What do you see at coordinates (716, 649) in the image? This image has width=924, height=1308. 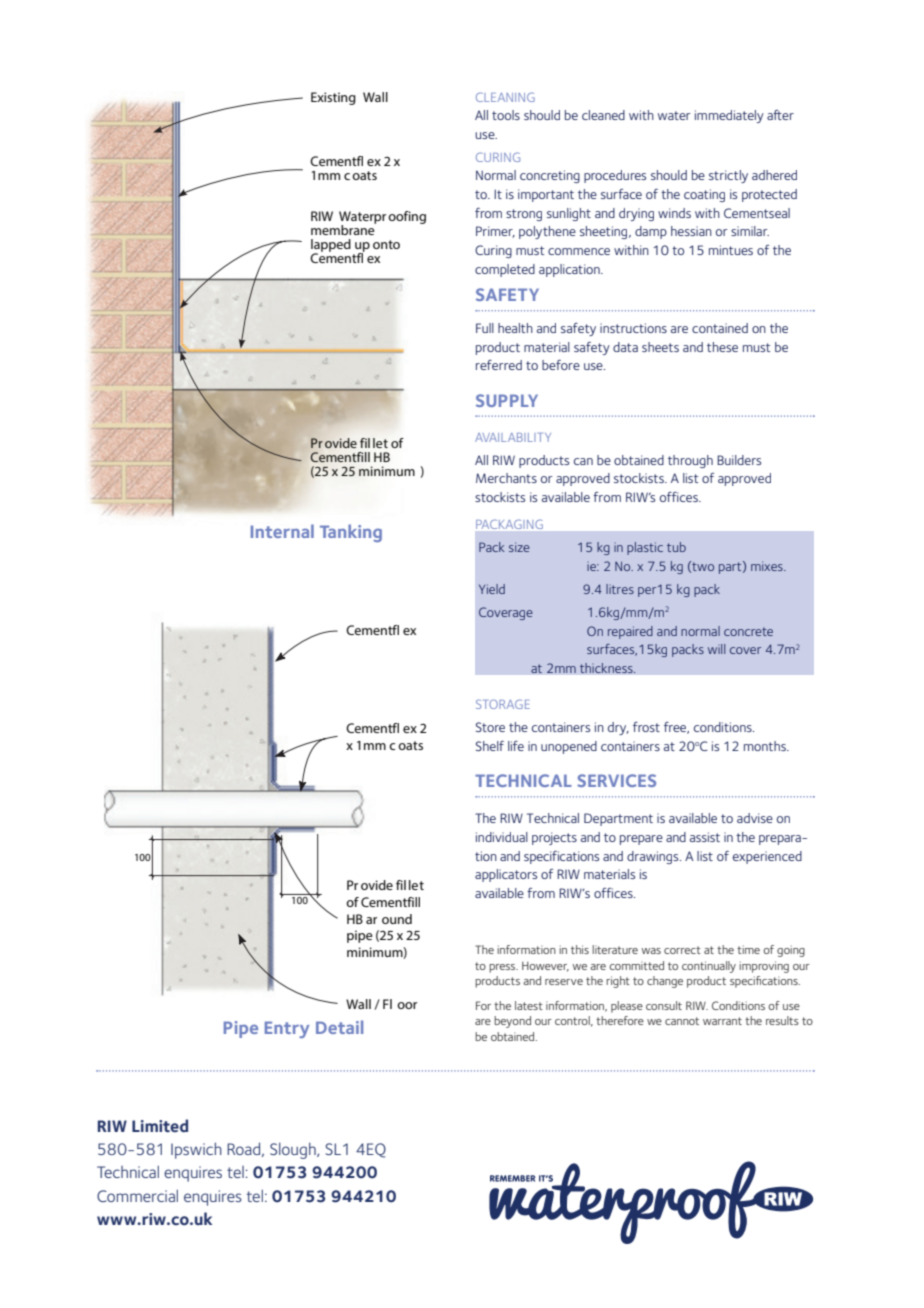 I see `will` at bounding box center [716, 649].
